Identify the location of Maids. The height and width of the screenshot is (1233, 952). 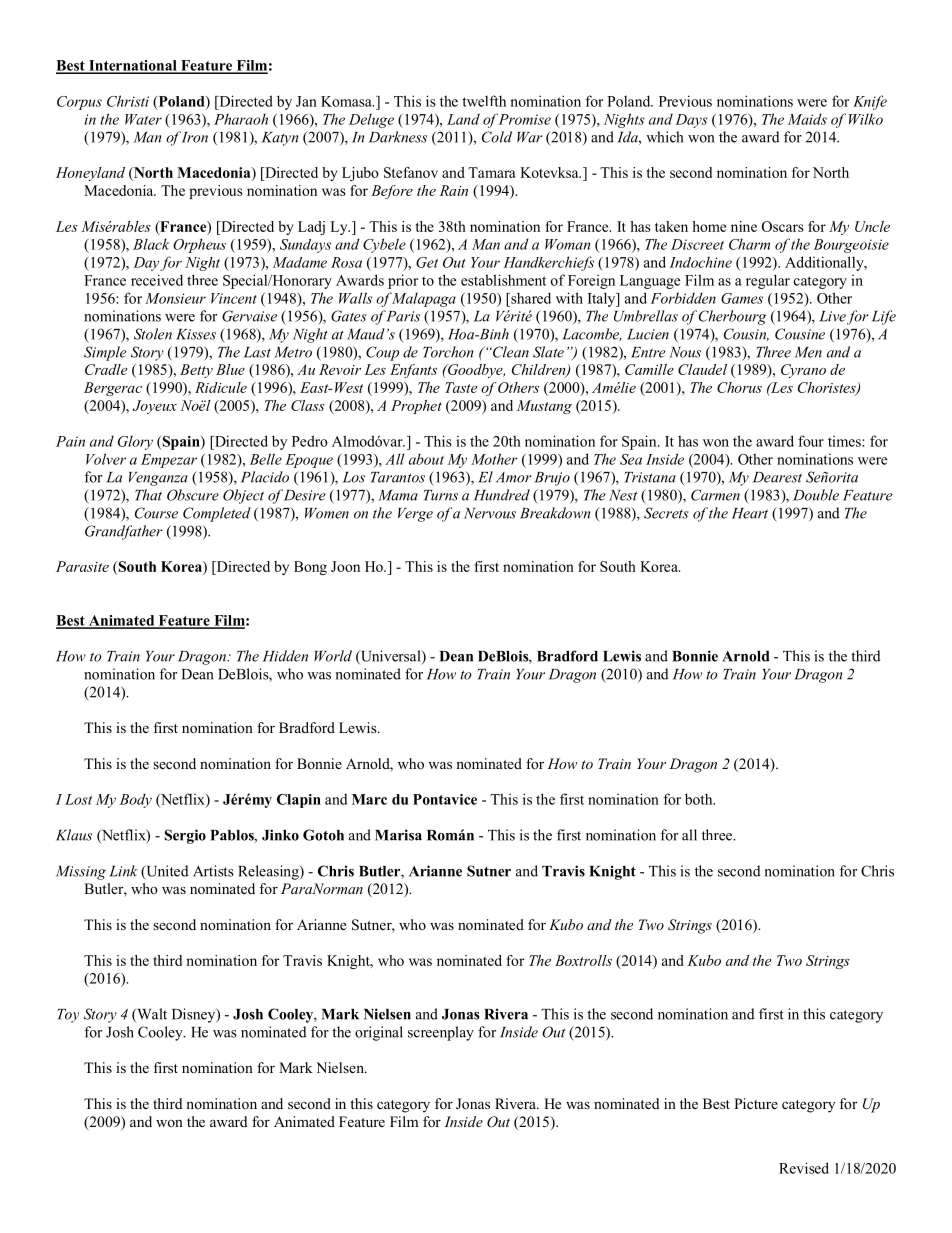
(807, 119).
